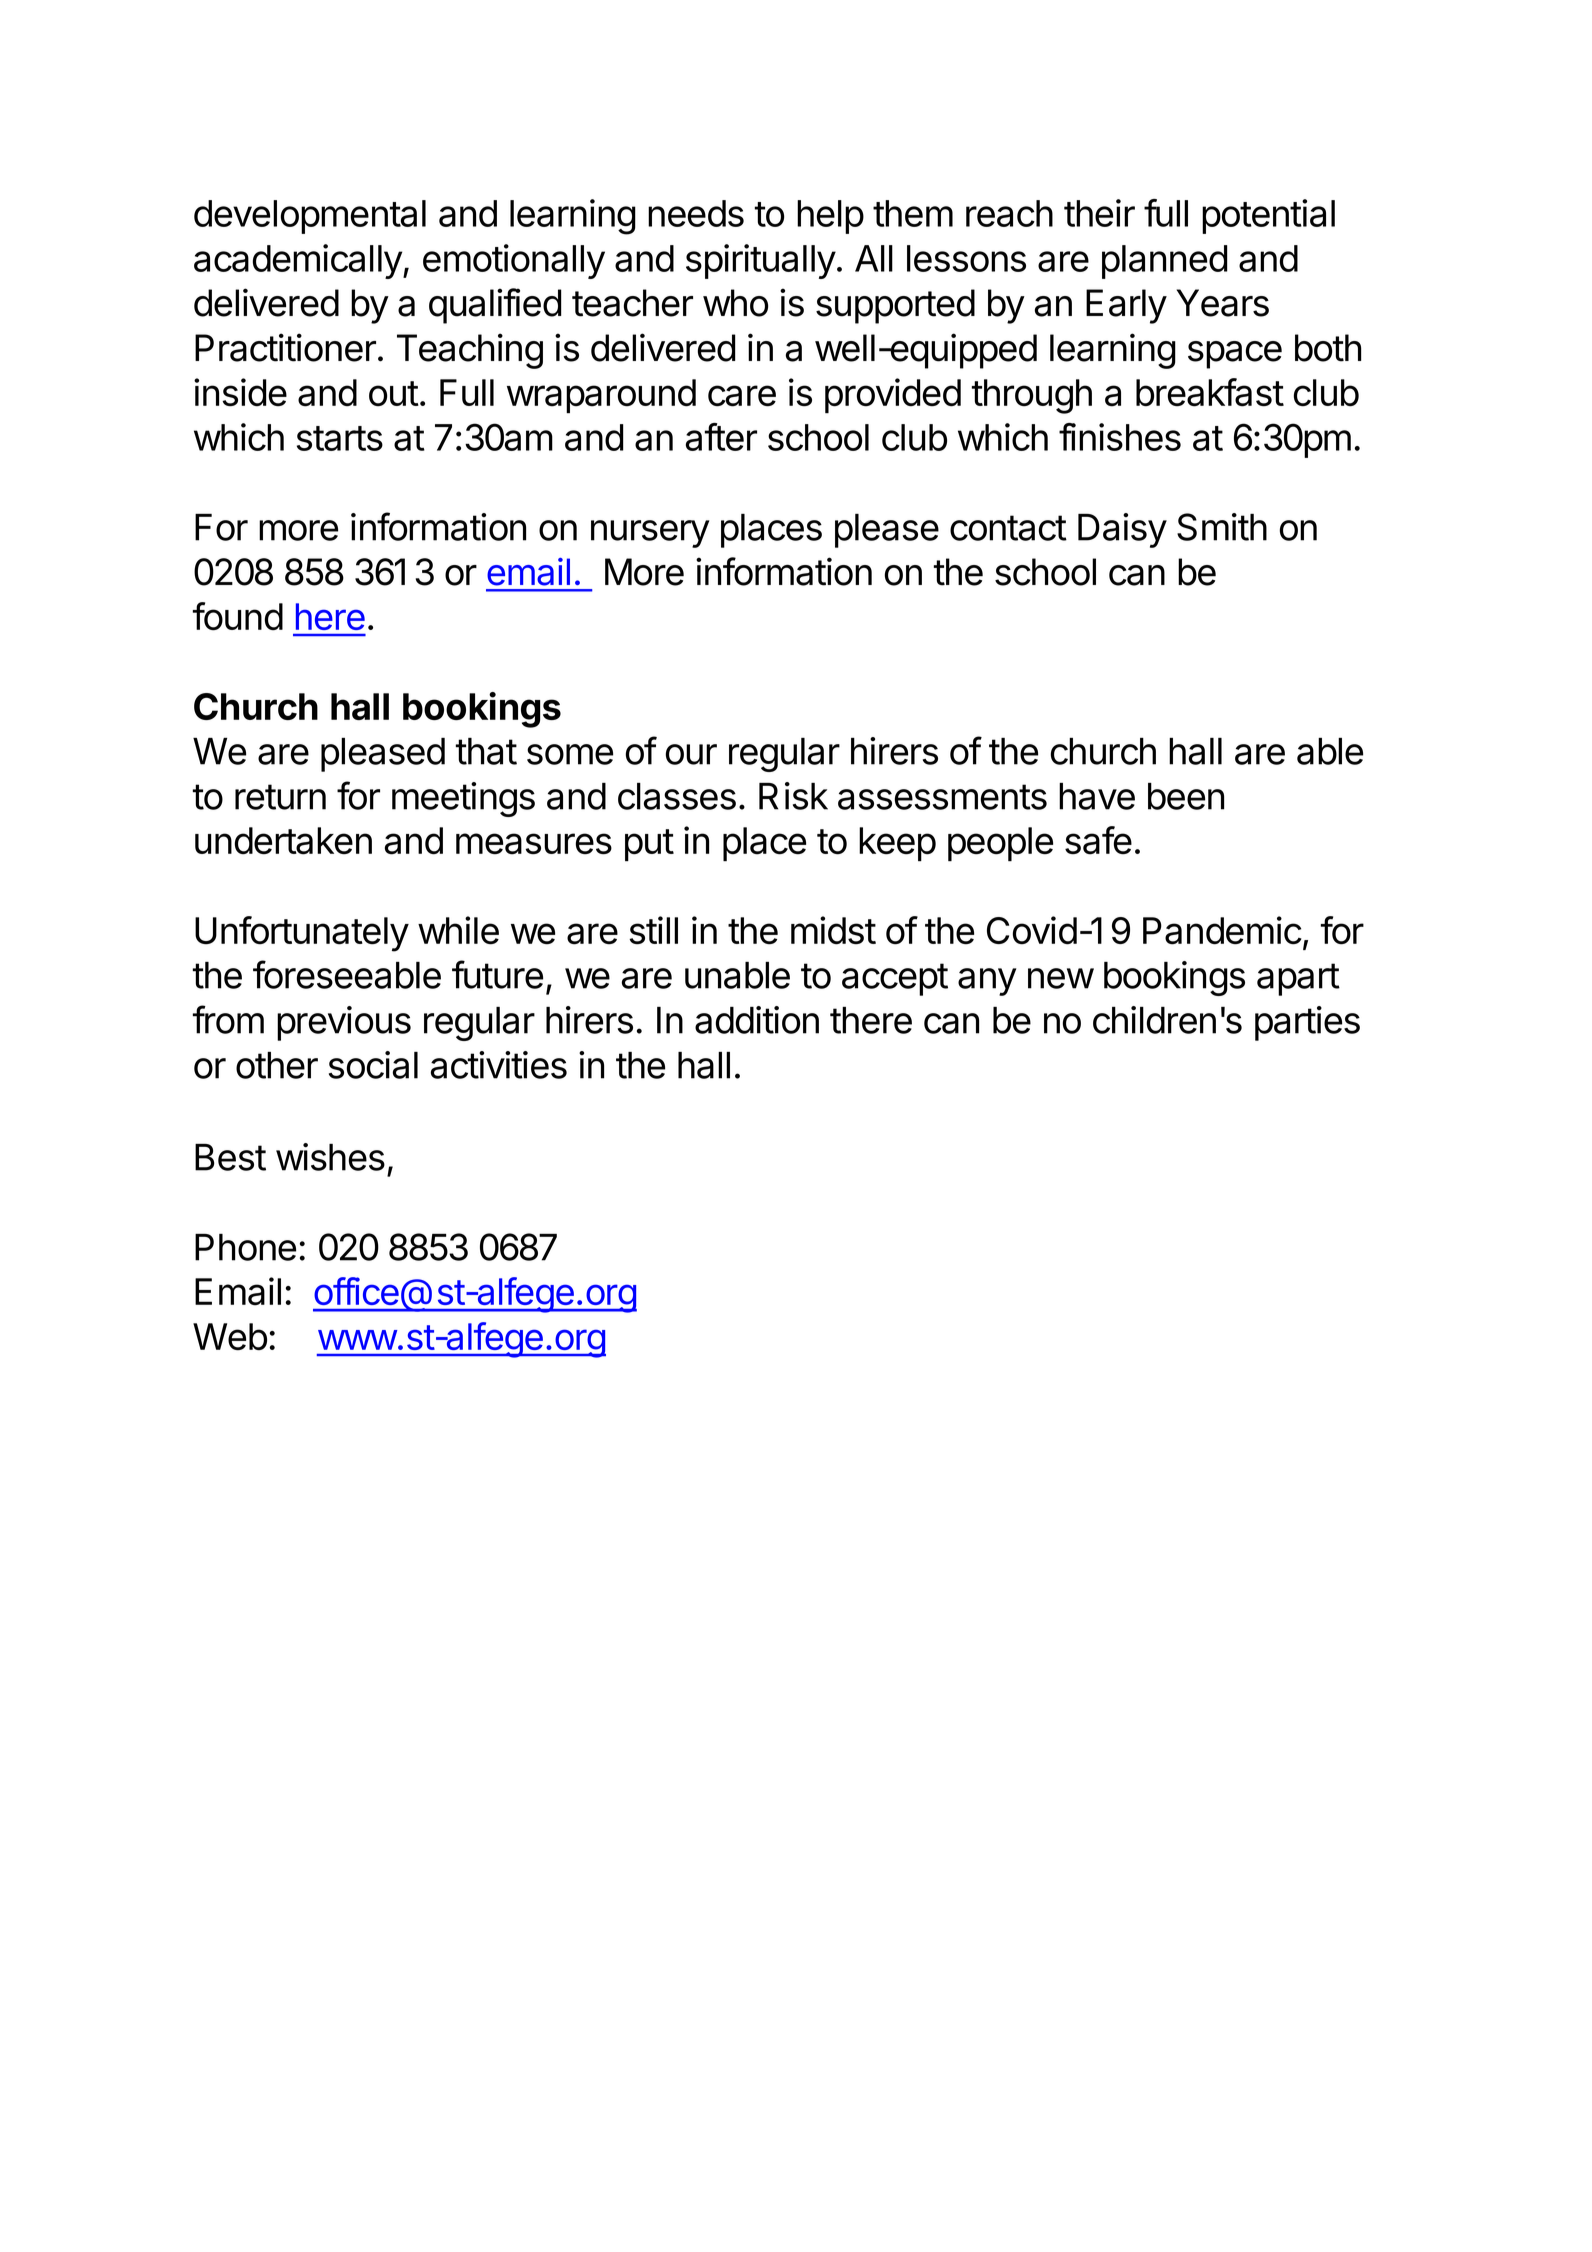  Describe the element at coordinates (793, 796) in the screenshot. I see `Risk` at that location.
